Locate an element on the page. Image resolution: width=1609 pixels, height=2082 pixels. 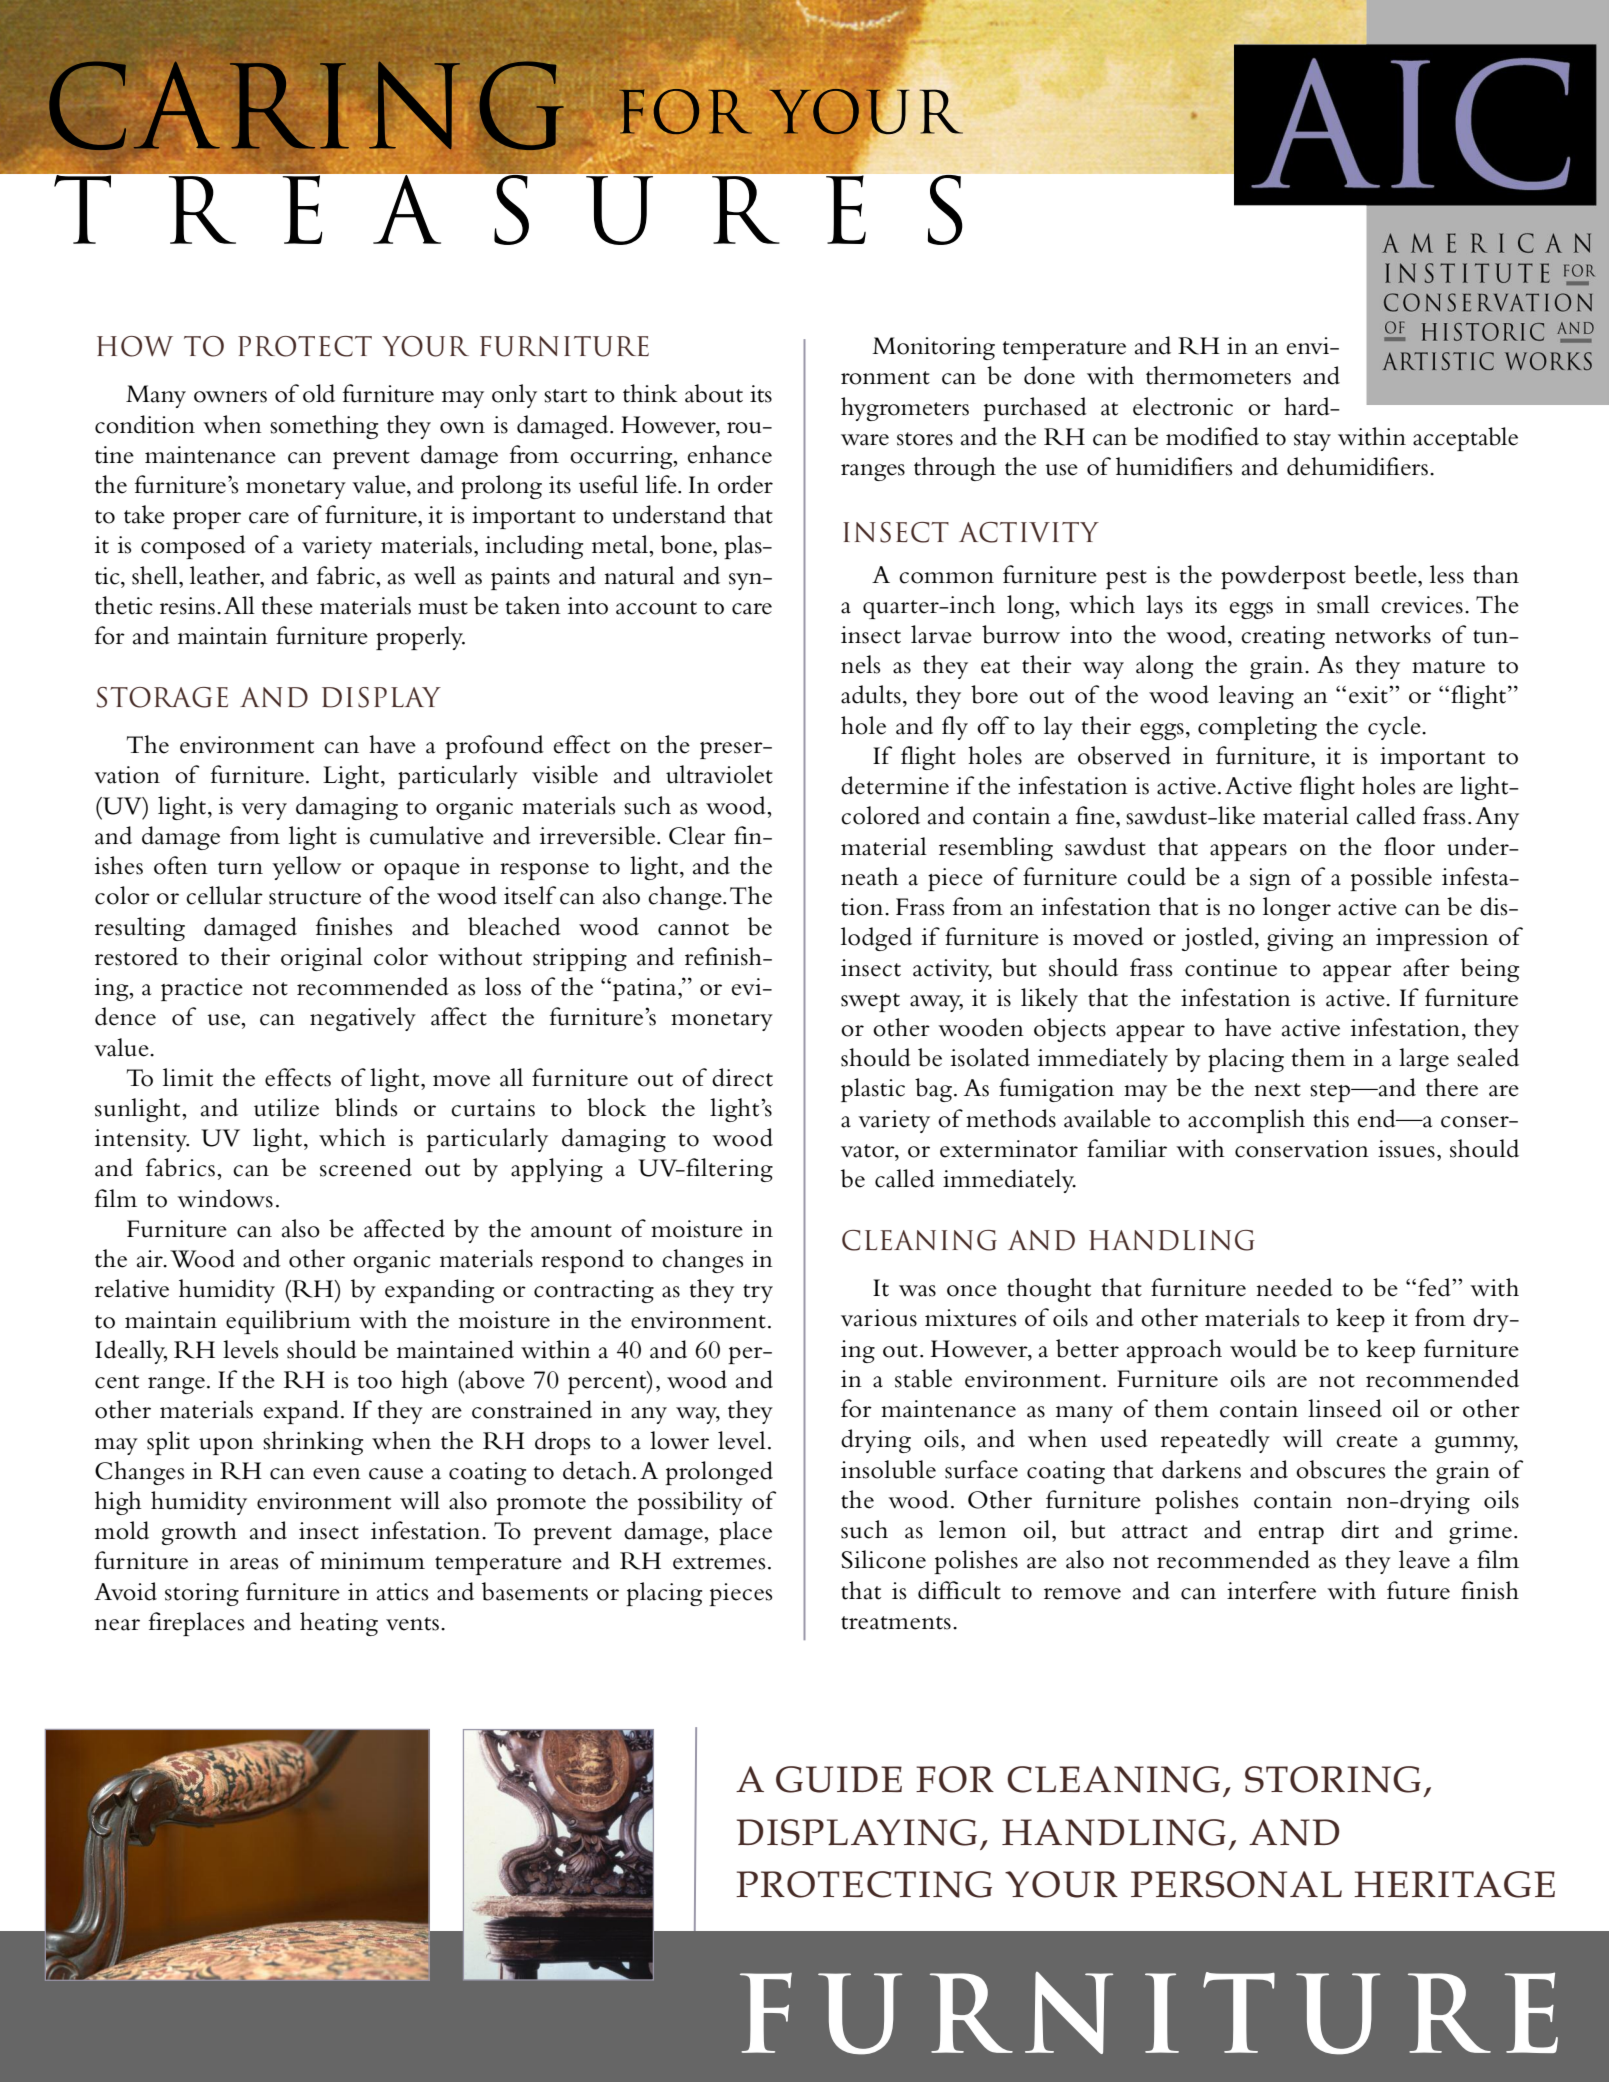
insoluble is located at coordinates (888, 1469).
